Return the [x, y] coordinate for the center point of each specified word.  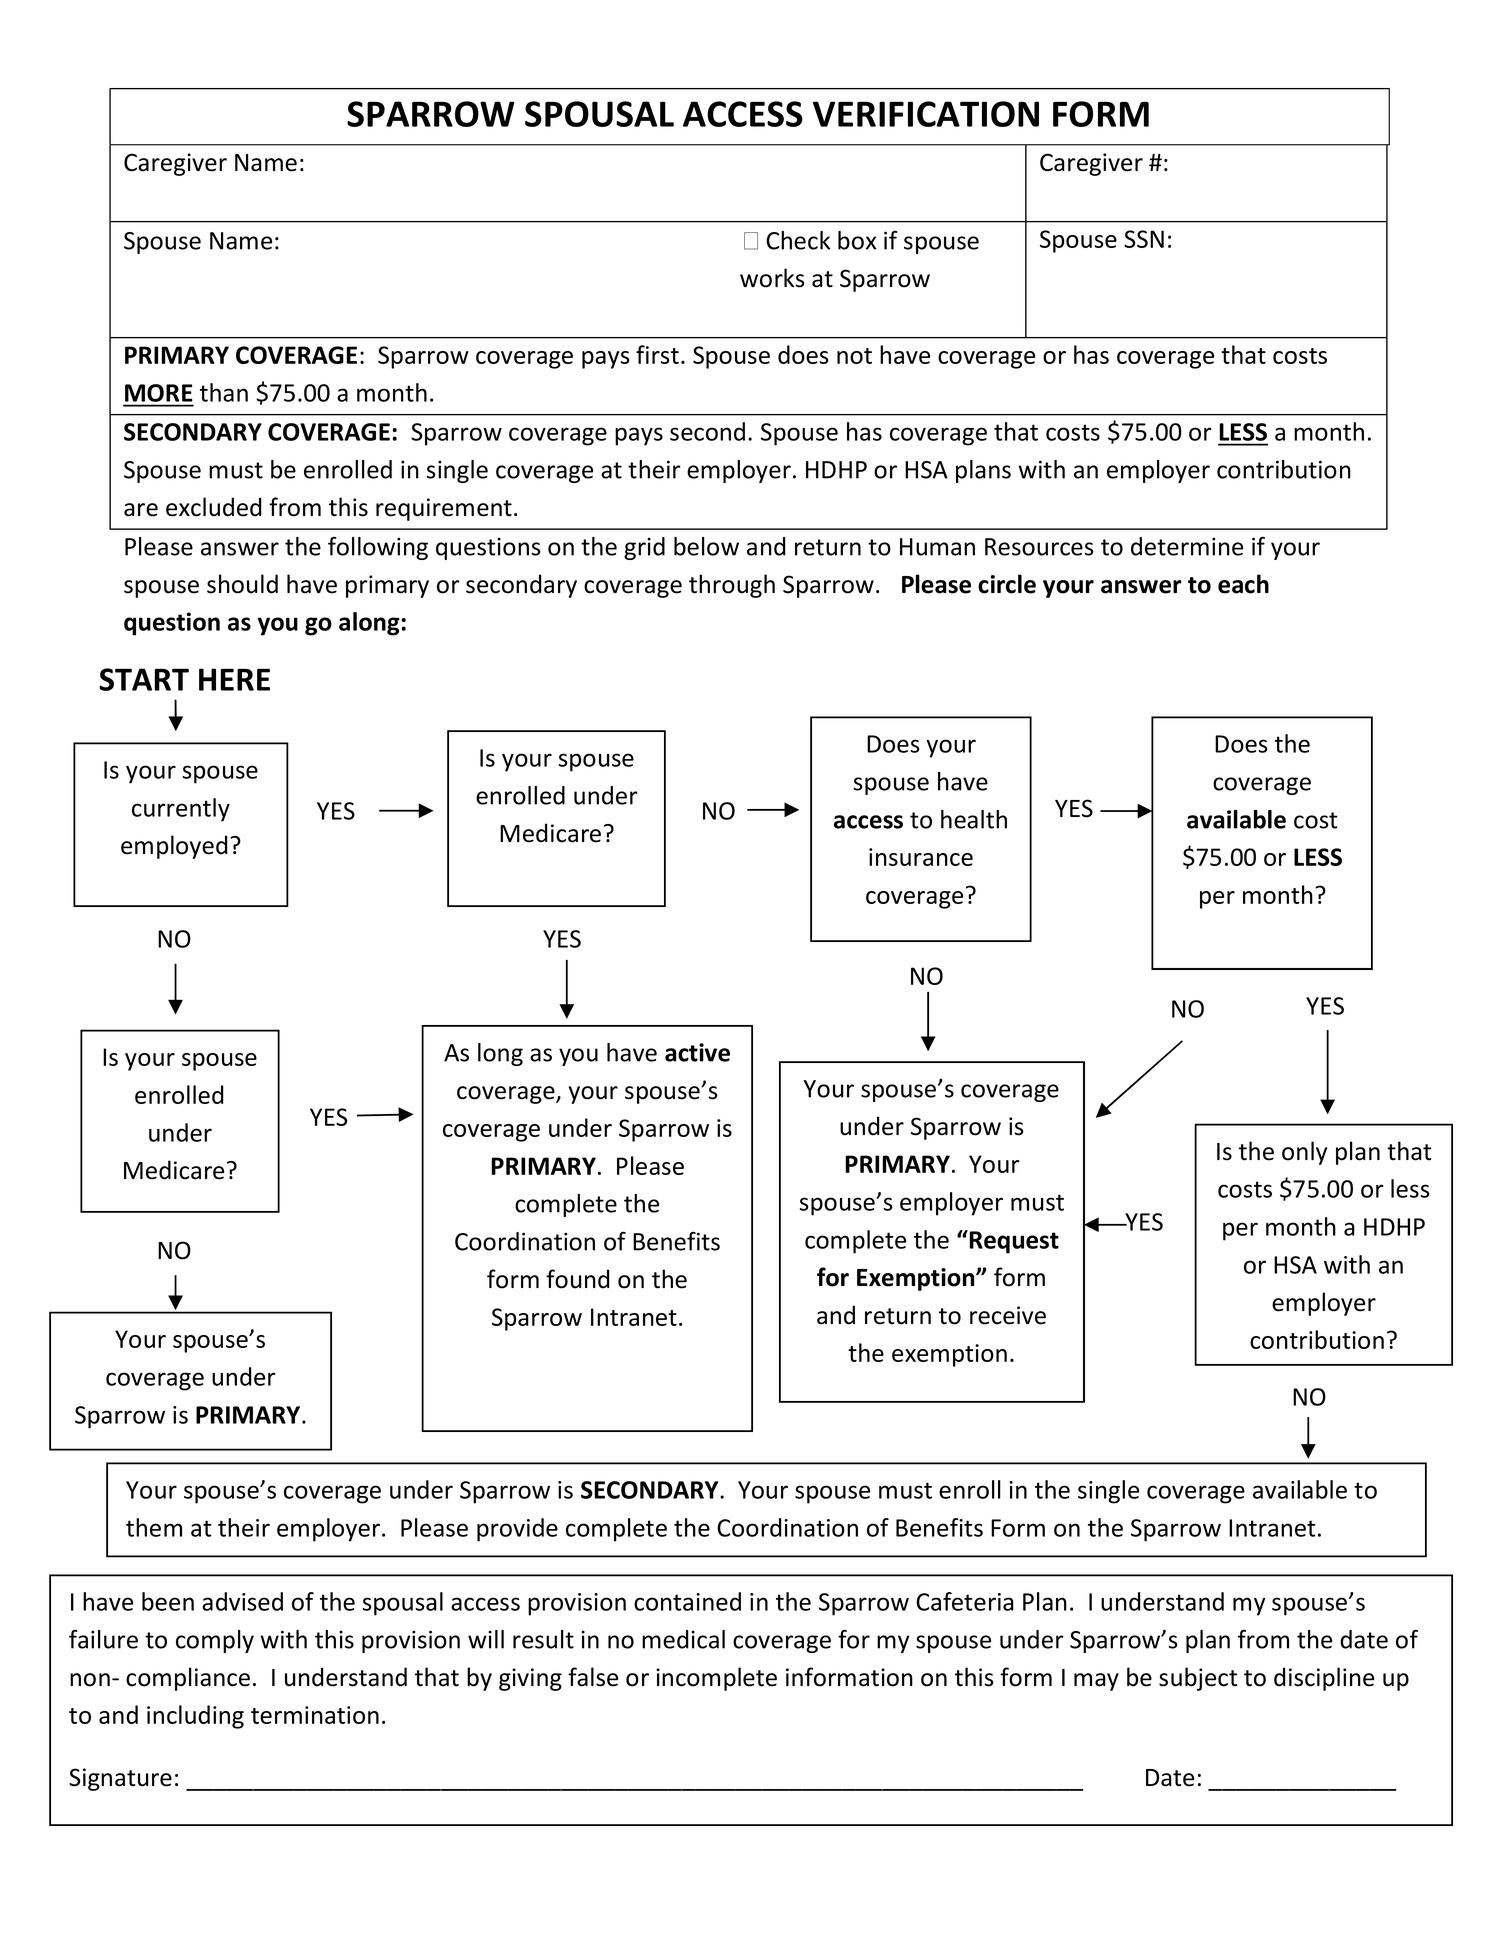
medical [683, 1639]
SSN [1144, 239]
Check [798, 240]
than [224, 392]
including [195, 1717]
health [974, 819]
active [697, 1052]
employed [174, 847]
